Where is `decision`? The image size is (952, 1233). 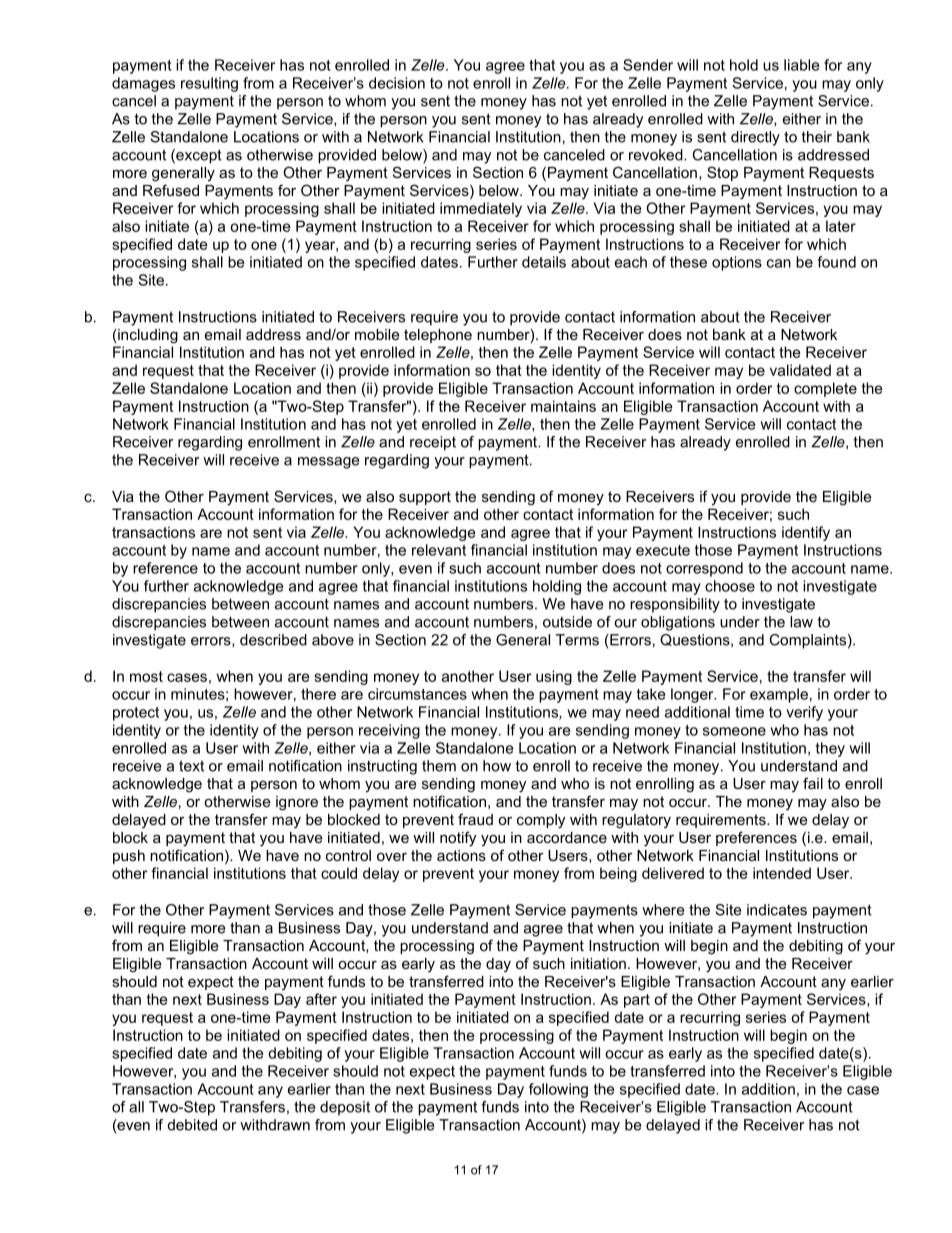
decision is located at coordinates (397, 83).
